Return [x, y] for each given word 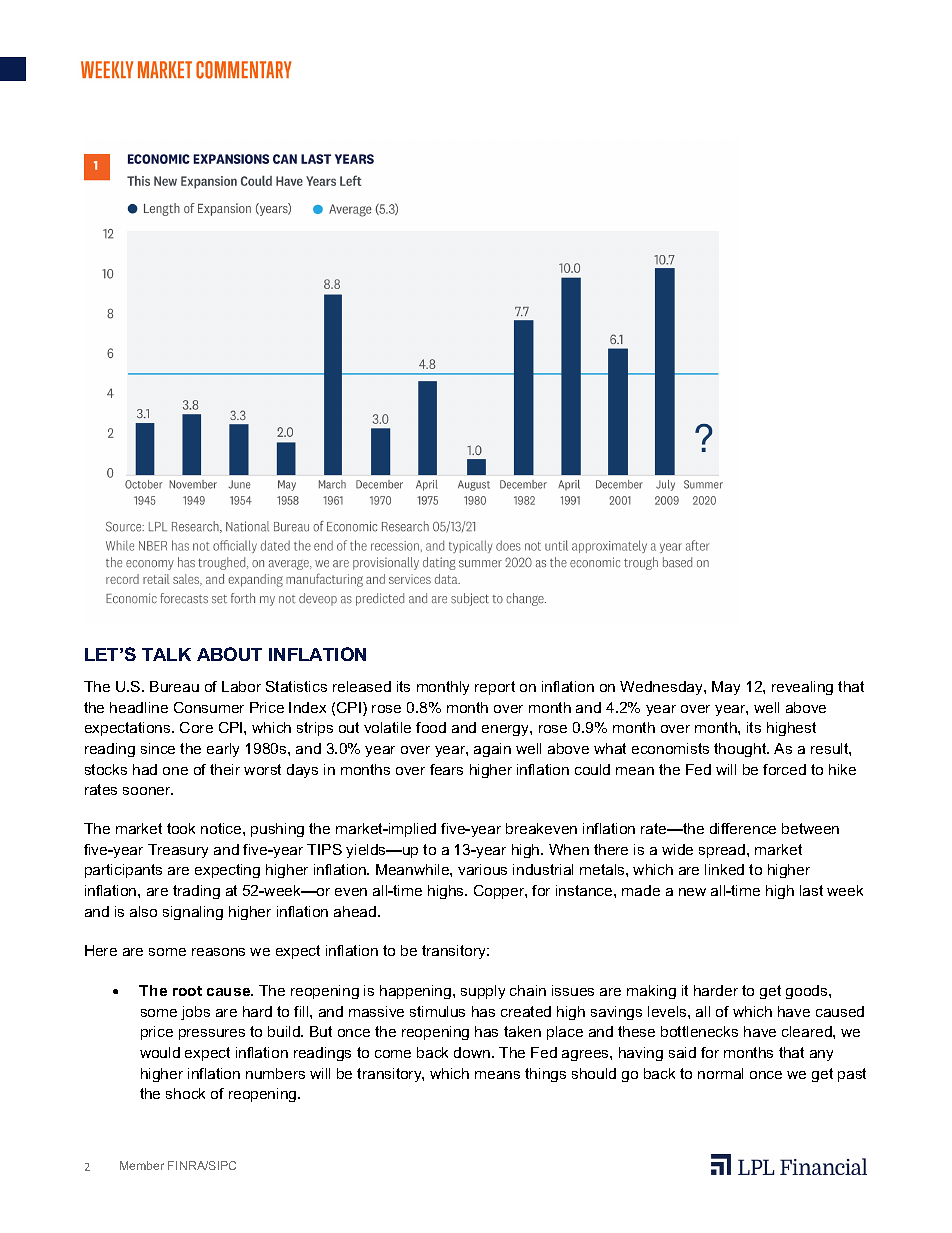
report [495, 688]
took [181, 828]
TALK [166, 654]
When [569, 849]
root [187, 991]
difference [743, 828]
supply [483, 992]
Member [142, 1165]
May [726, 688]
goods [808, 992]
